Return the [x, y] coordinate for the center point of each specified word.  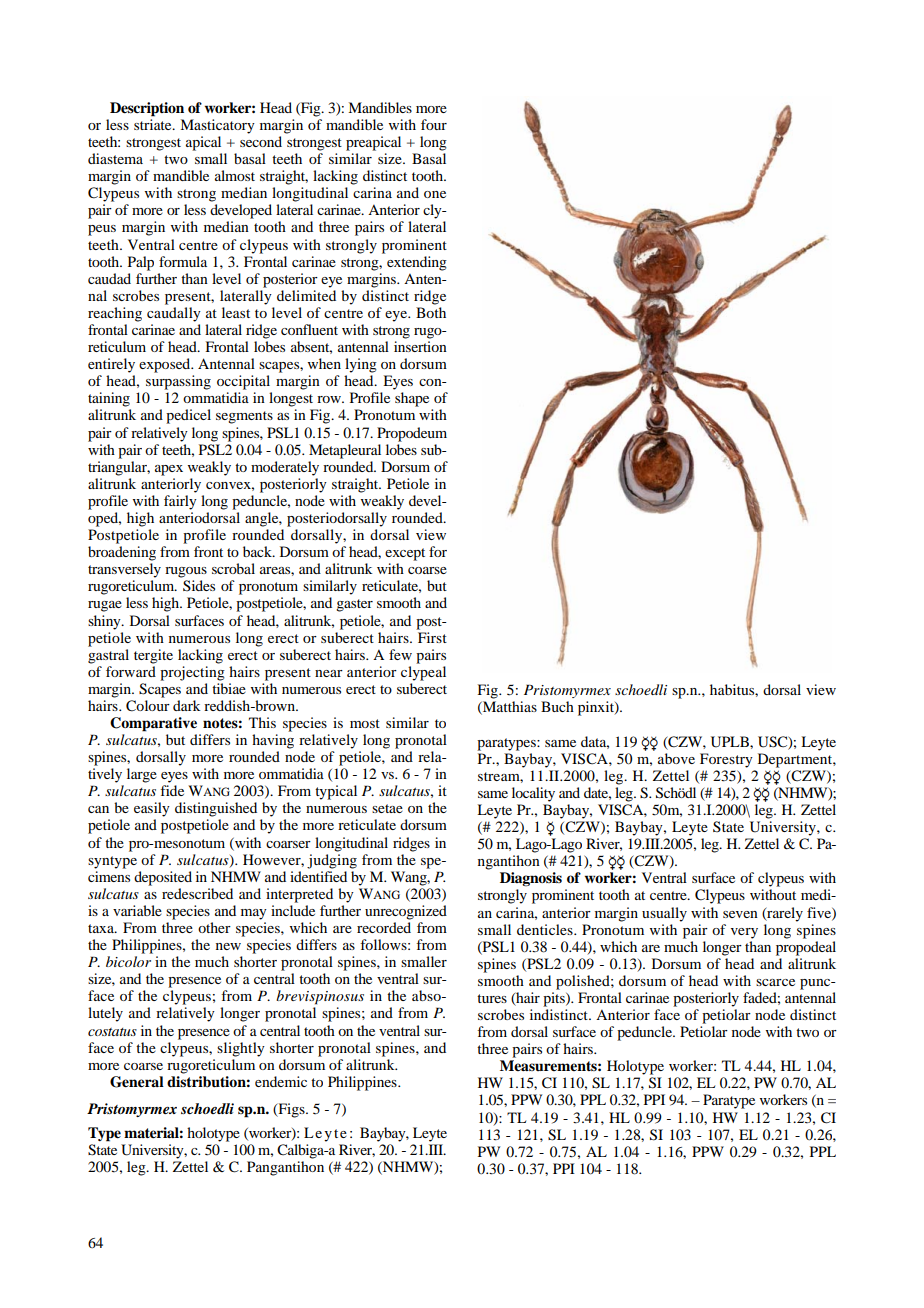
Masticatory [217, 126]
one [435, 194]
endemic [281, 1081]
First [432, 637]
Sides [199, 585]
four [434, 124]
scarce [775, 982]
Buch [557, 706]
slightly [241, 1049]
